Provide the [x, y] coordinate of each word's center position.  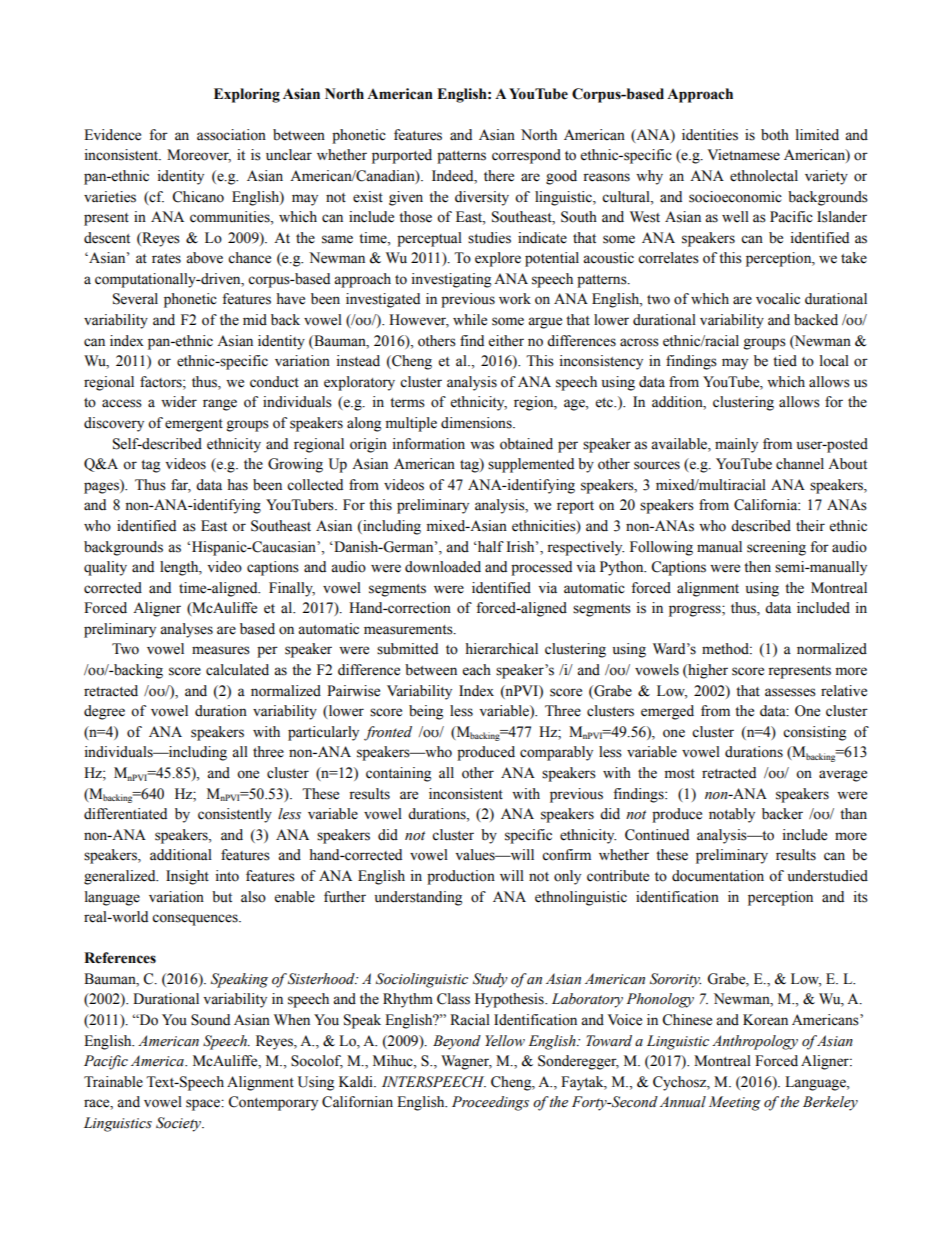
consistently [235, 815]
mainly [736, 445]
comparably [556, 753]
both [775, 135]
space [204, 1105]
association [231, 135]
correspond [526, 156]
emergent [194, 425]
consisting [814, 733]
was [482, 445]
